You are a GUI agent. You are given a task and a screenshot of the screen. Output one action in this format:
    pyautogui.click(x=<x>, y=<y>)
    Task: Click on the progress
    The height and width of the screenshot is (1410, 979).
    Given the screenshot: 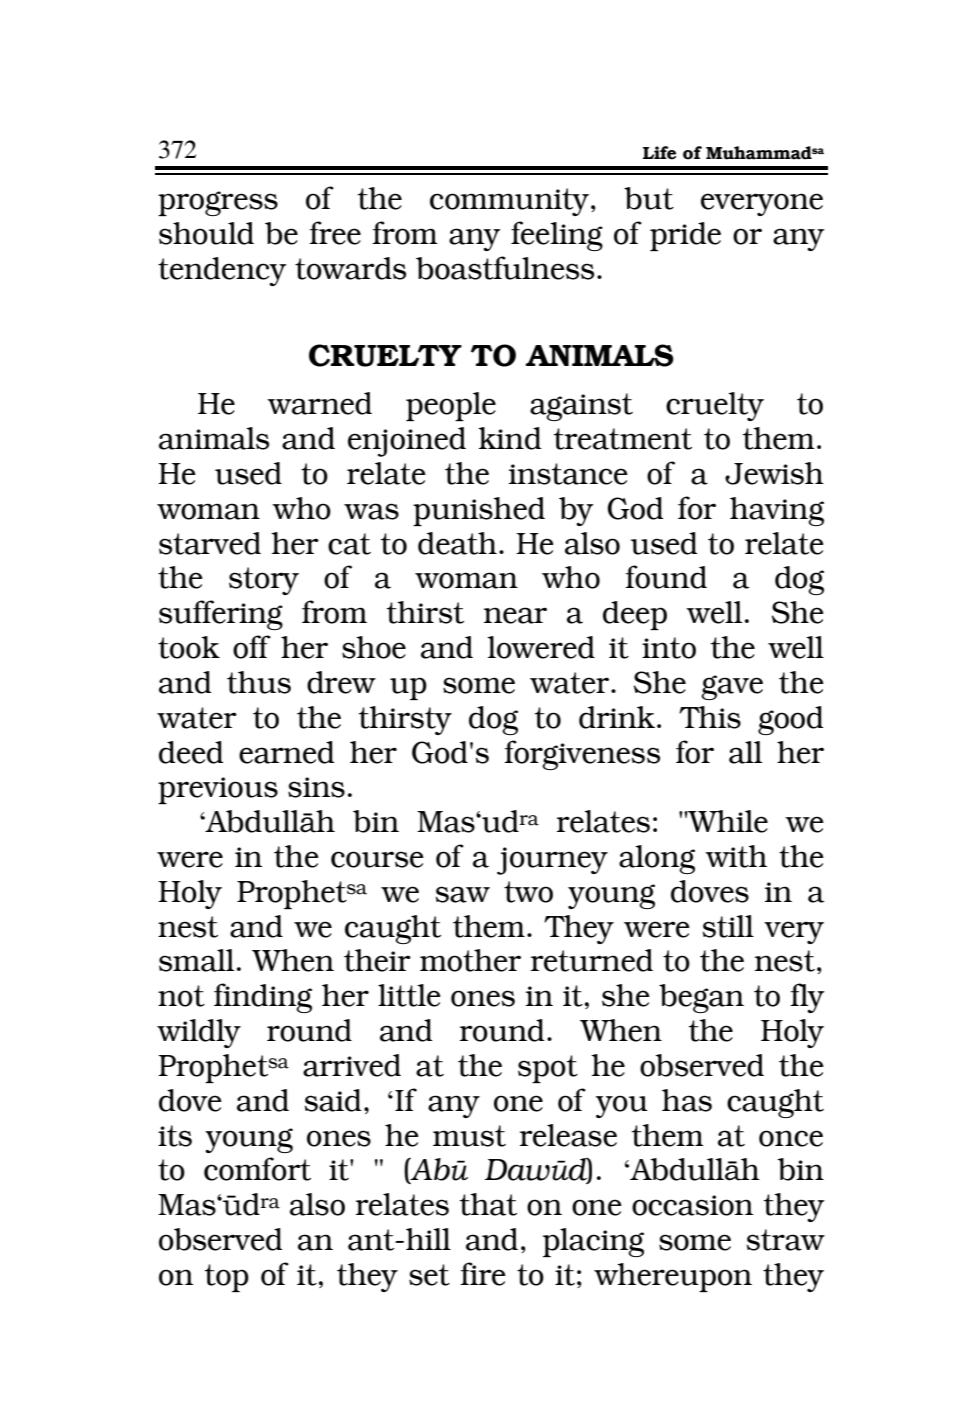 What is the action you would take?
    pyautogui.click(x=218, y=203)
